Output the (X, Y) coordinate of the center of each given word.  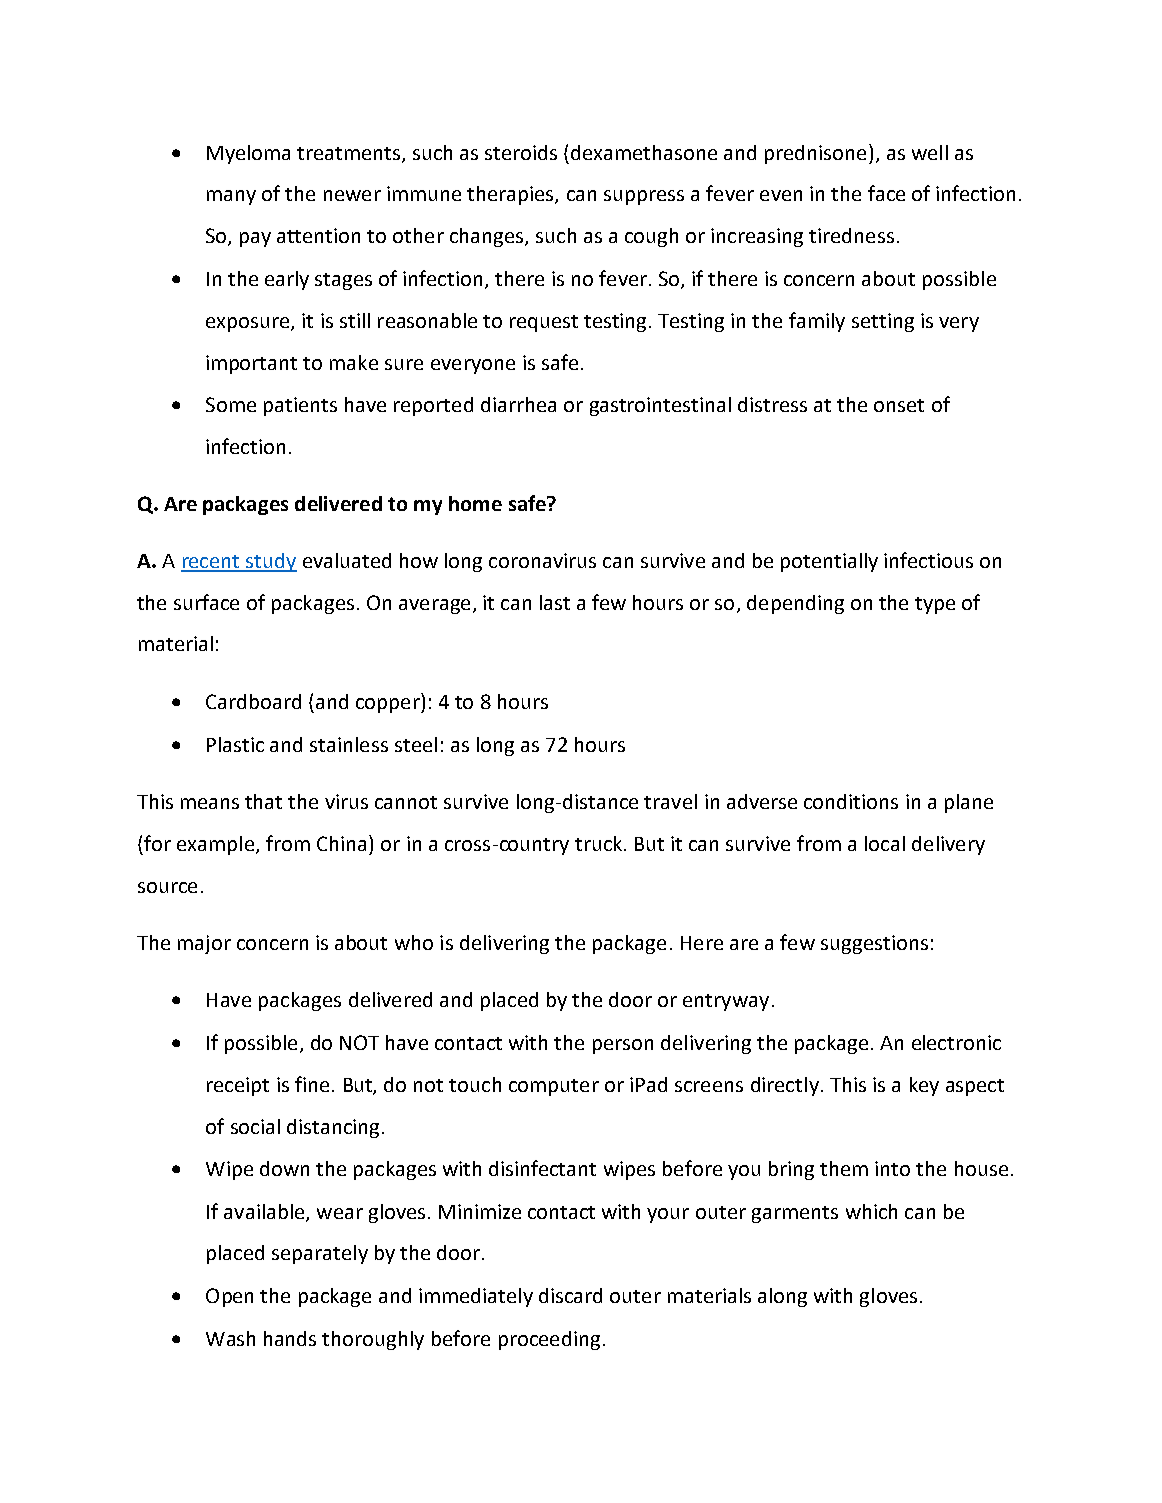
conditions (851, 801)
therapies (511, 195)
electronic (956, 1042)
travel (670, 801)
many (231, 197)
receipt (238, 1086)
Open (229, 1297)
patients (300, 406)
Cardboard (253, 701)
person (623, 1046)
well (930, 152)
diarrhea (518, 404)
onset (899, 405)
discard (570, 1295)
